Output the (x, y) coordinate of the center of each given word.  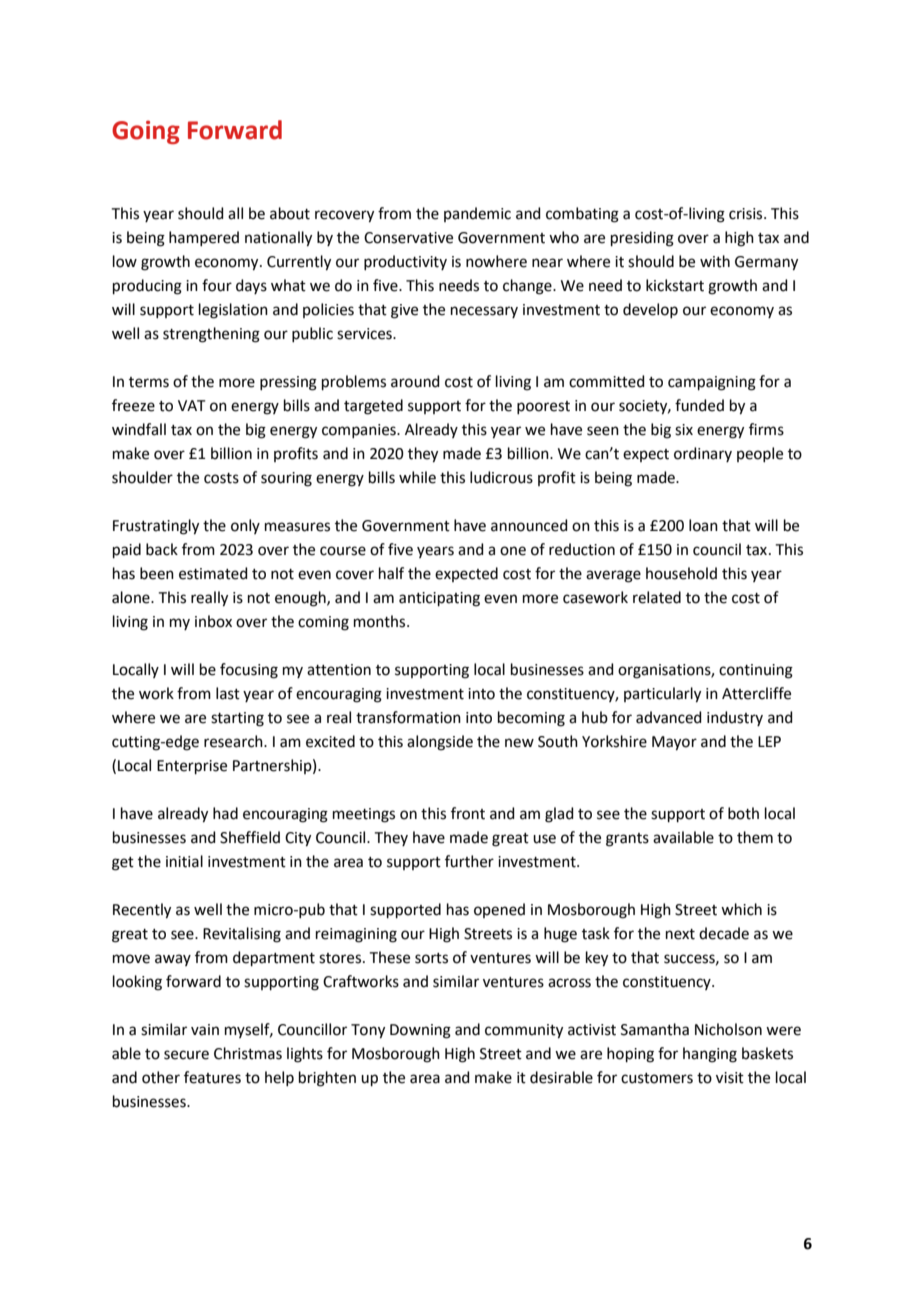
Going (146, 132)
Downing (420, 1031)
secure (186, 1055)
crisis (747, 214)
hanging (710, 1055)
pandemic (477, 214)
